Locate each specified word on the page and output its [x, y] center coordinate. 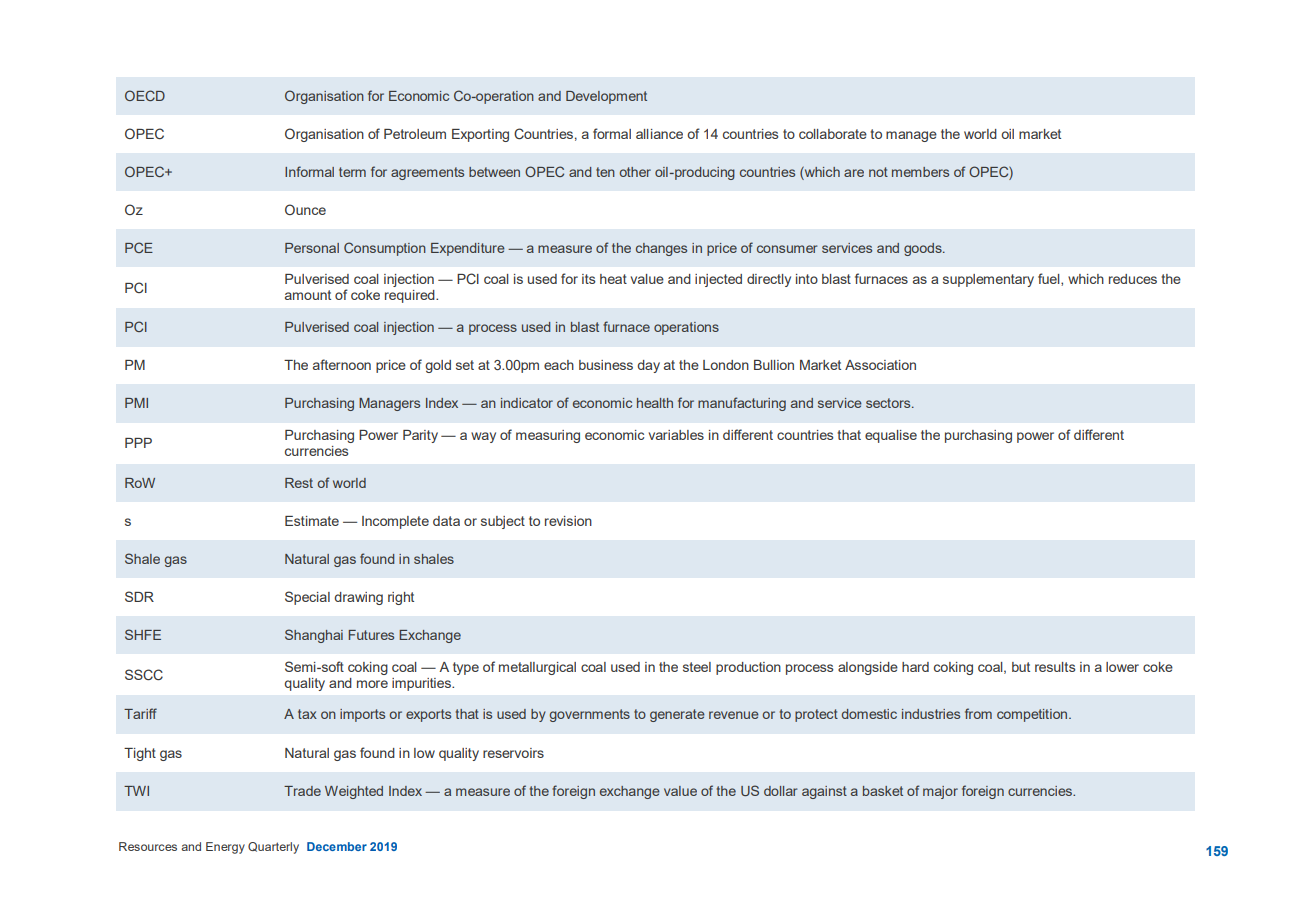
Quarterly [273, 848]
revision [568, 521]
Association [880, 365]
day [648, 366]
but [1021, 667]
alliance [659, 134]
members [920, 172]
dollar [780, 791]
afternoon [342, 364]
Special [307, 598]
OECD [145, 95]
